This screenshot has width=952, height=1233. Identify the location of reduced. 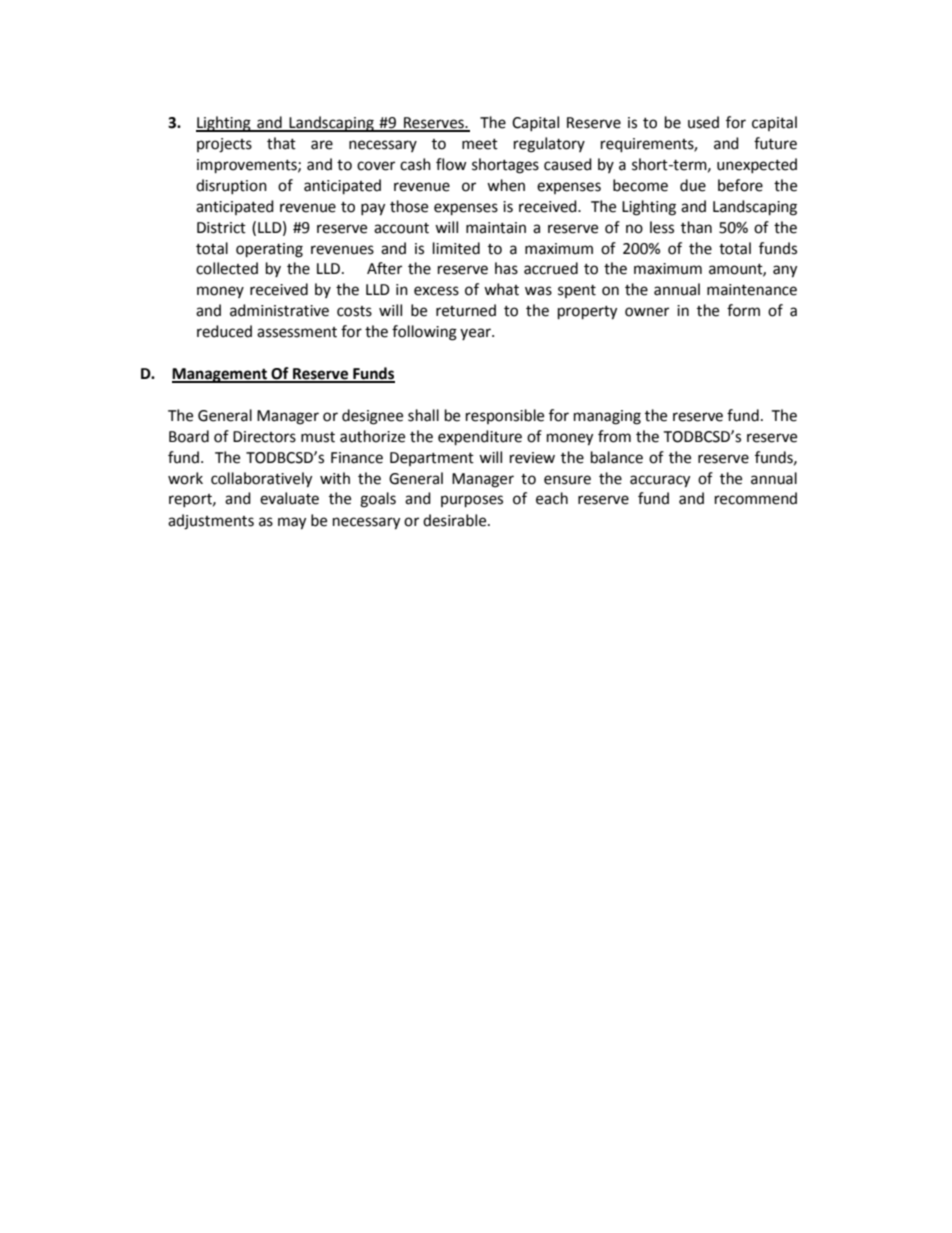
(224, 331).
